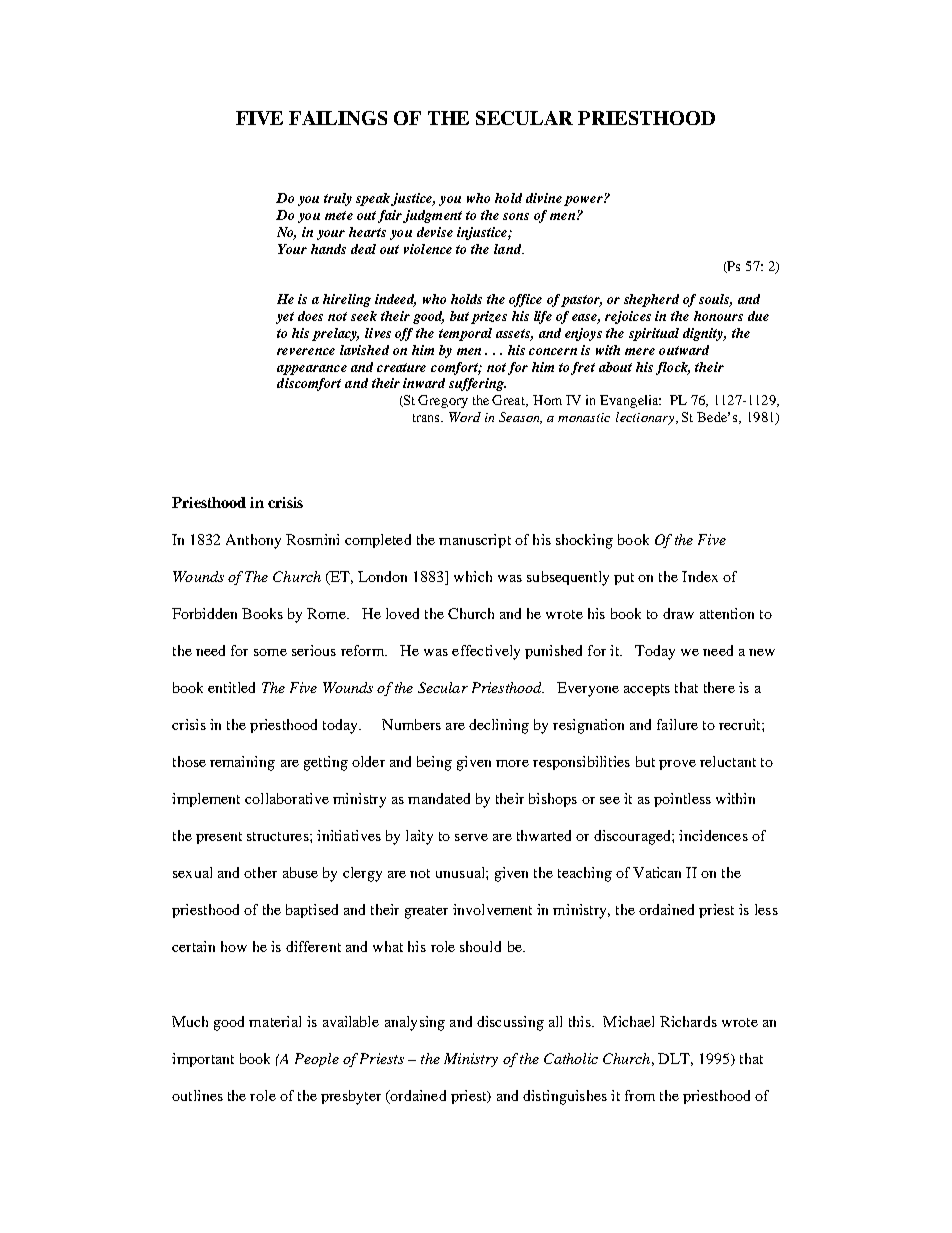  Describe the element at coordinates (657, 872) in the document. I see `Vatican` at that location.
